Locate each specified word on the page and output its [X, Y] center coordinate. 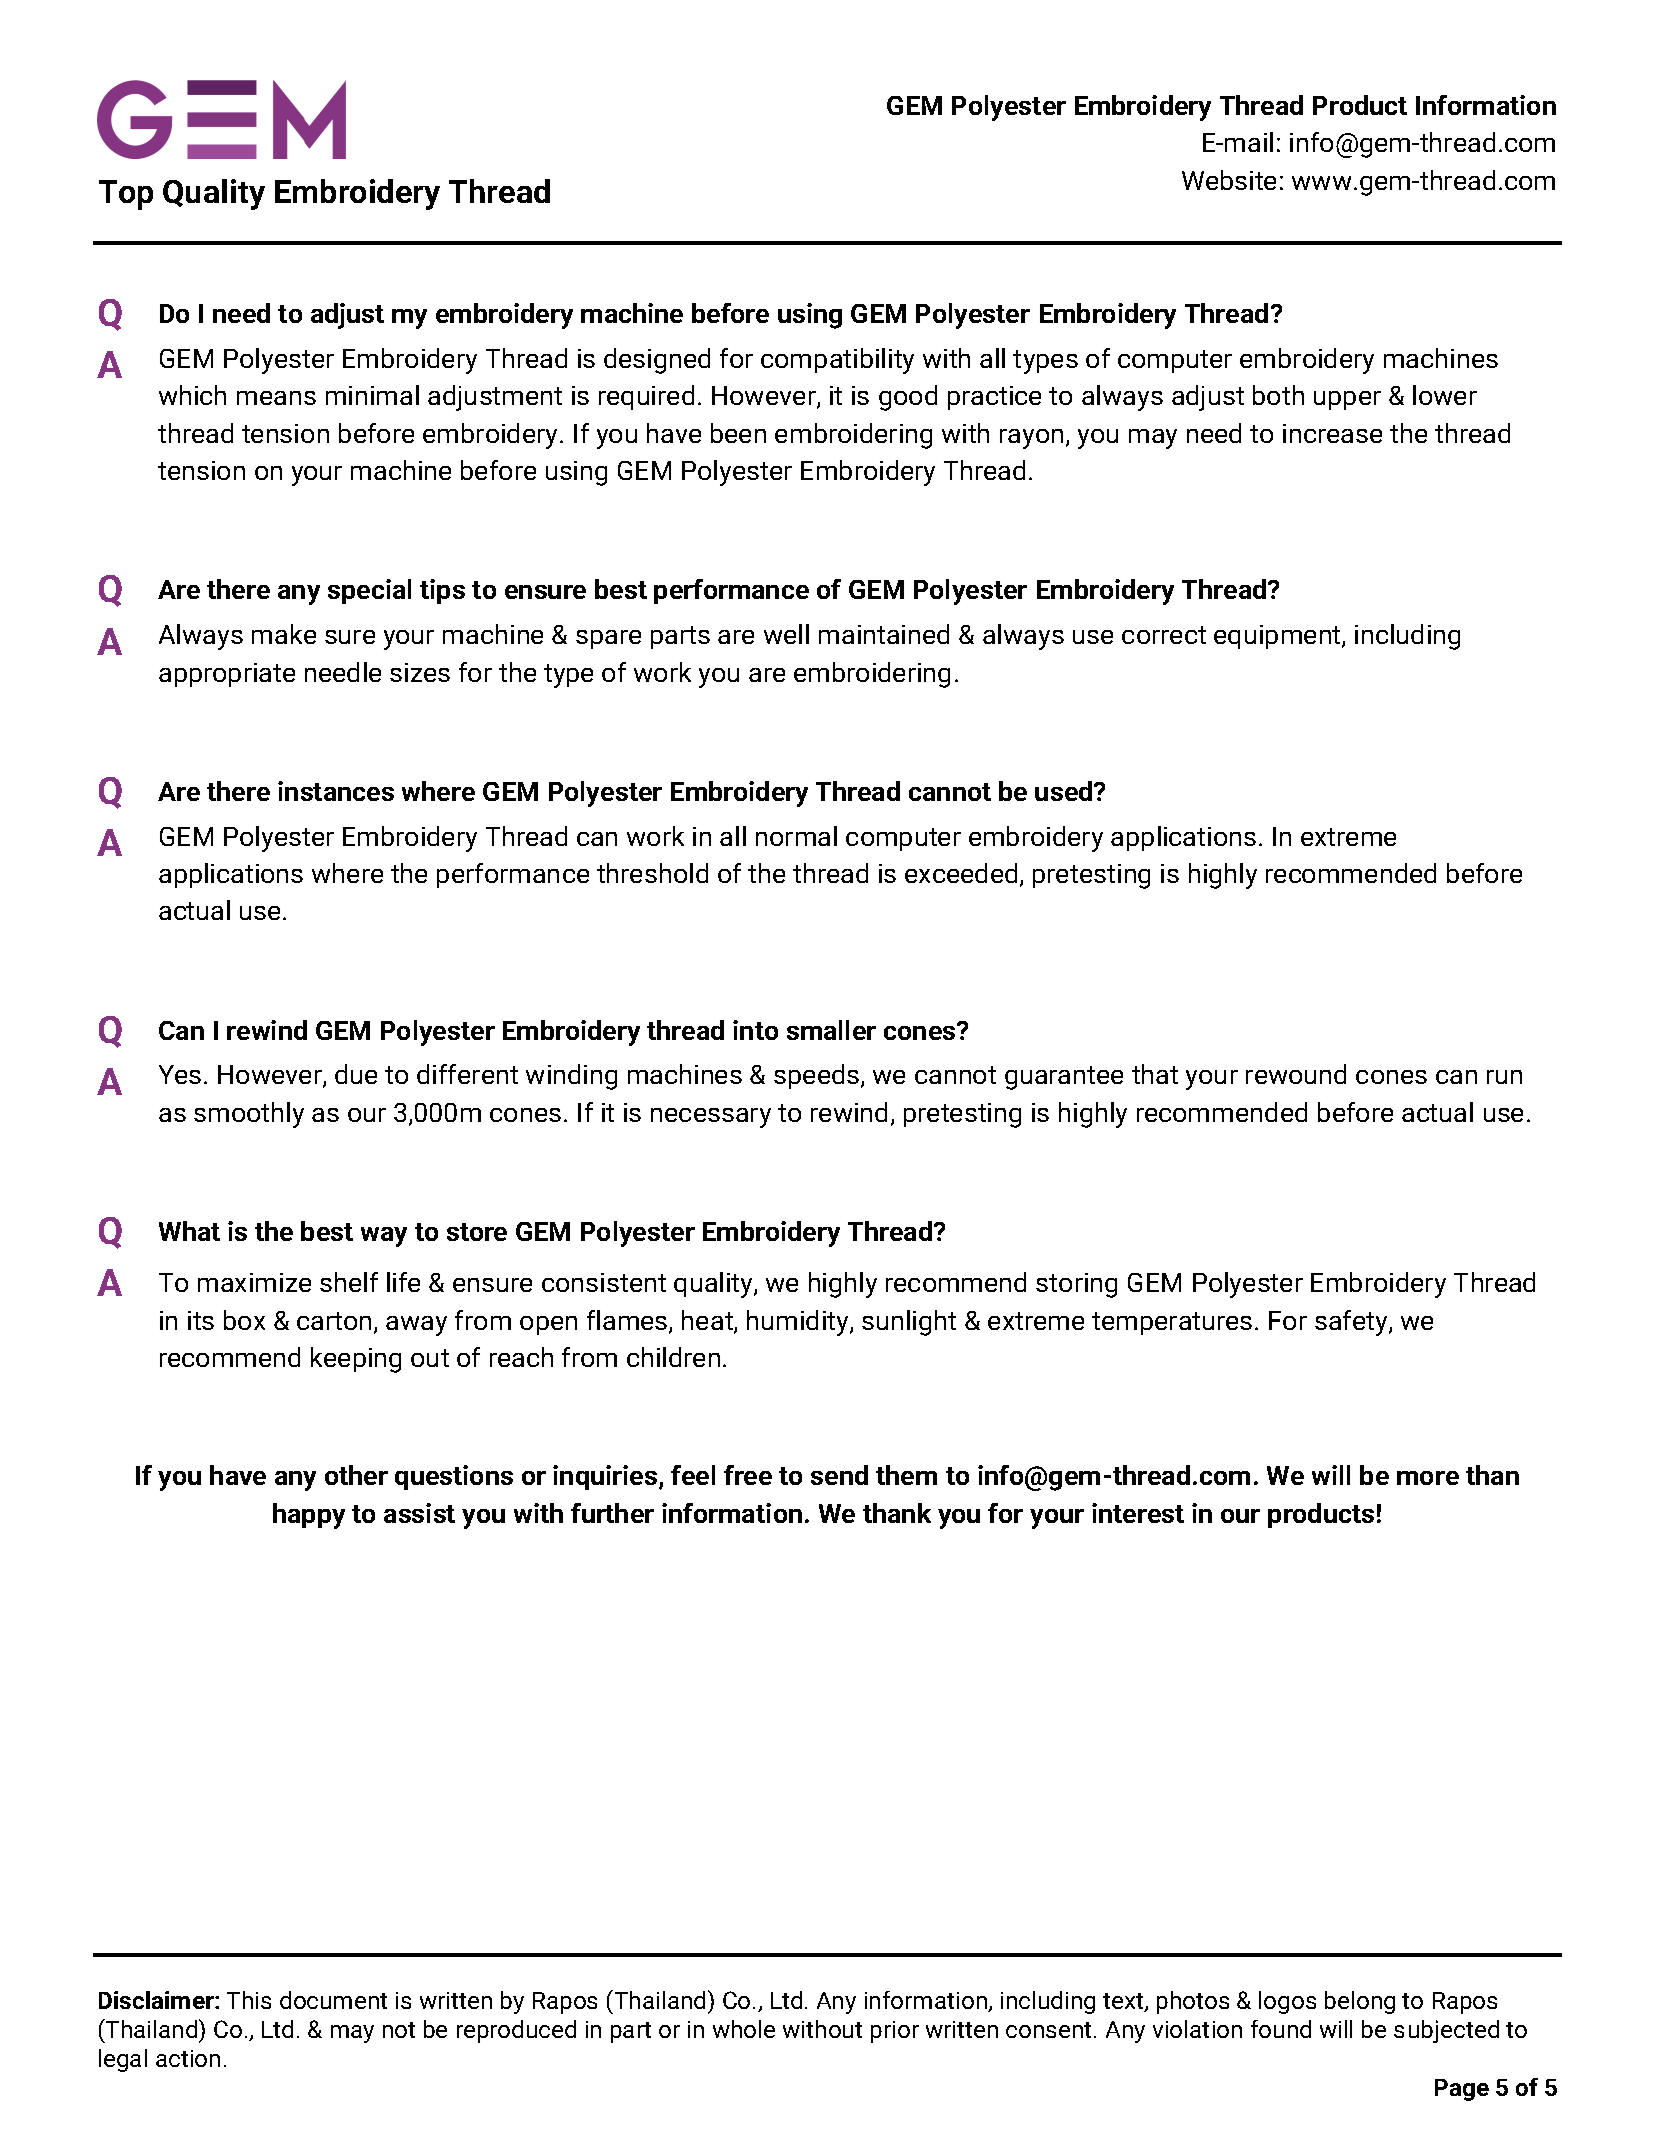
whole [744, 2029]
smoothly [249, 1115]
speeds [818, 1076]
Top [126, 195]
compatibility [837, 361]
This [249, 2000]
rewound [1296, 1074]
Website [1229, 180]
